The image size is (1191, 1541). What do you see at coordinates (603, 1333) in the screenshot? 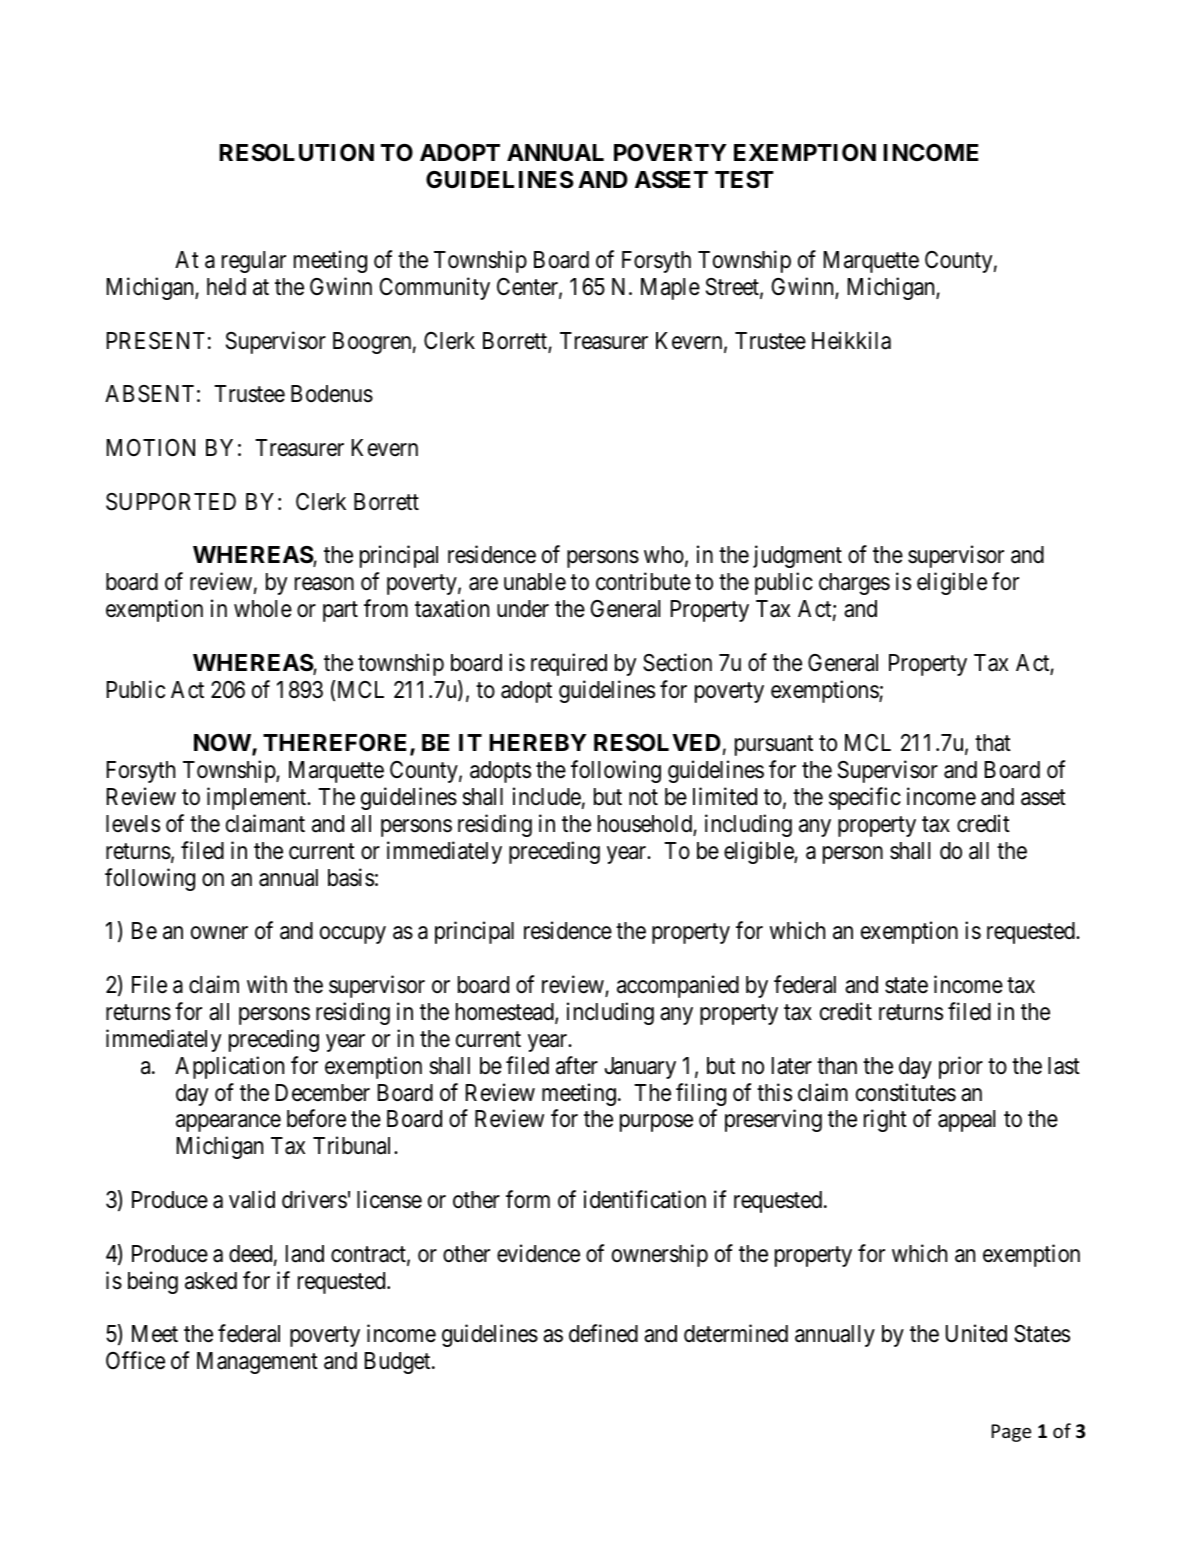
I see `defined` at bounding box center [603, 1333].
